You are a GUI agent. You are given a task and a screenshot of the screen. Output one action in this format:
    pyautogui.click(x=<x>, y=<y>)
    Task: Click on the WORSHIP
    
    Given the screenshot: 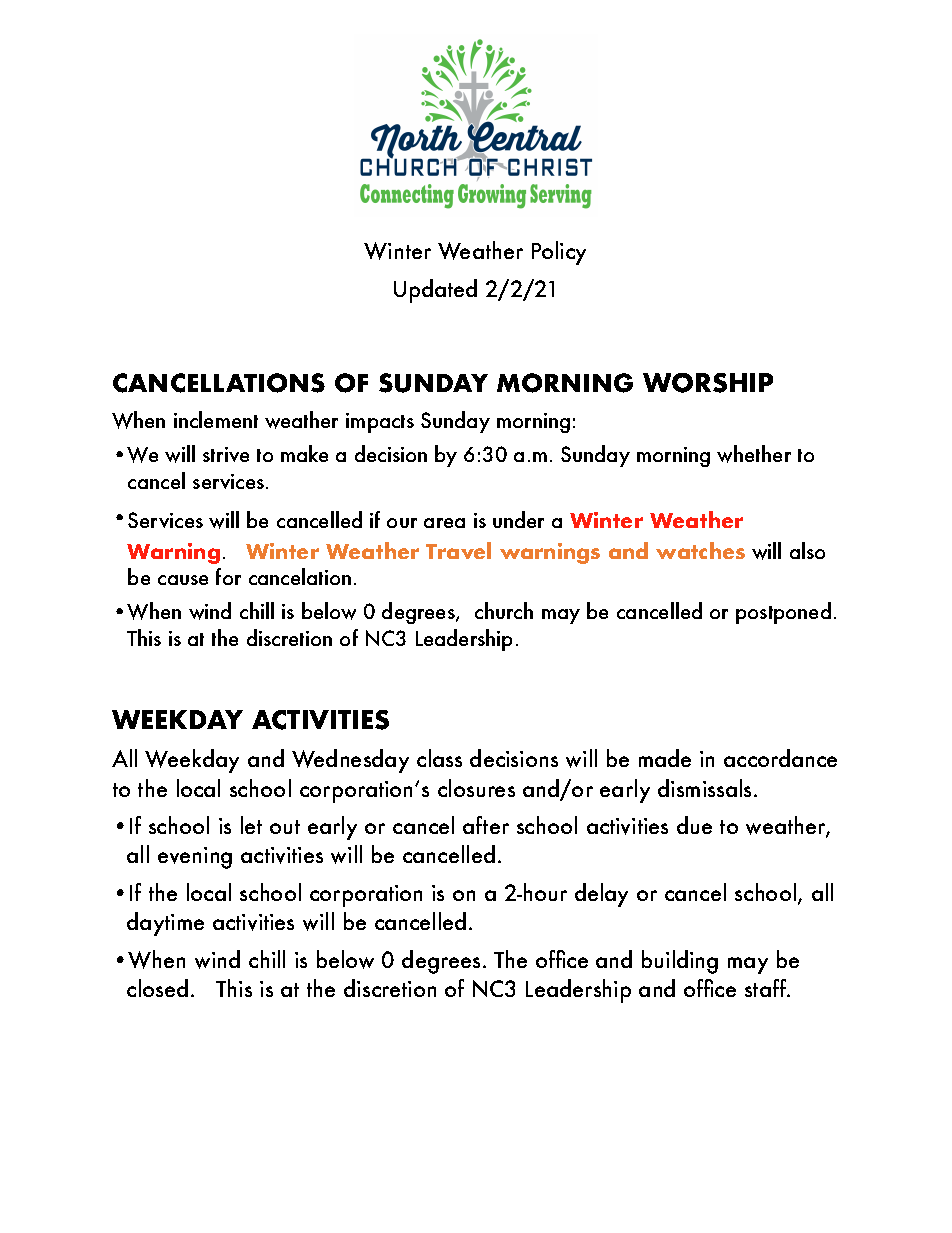 What is the action you would take?
    pyautogui.click(x=708, y=383)
